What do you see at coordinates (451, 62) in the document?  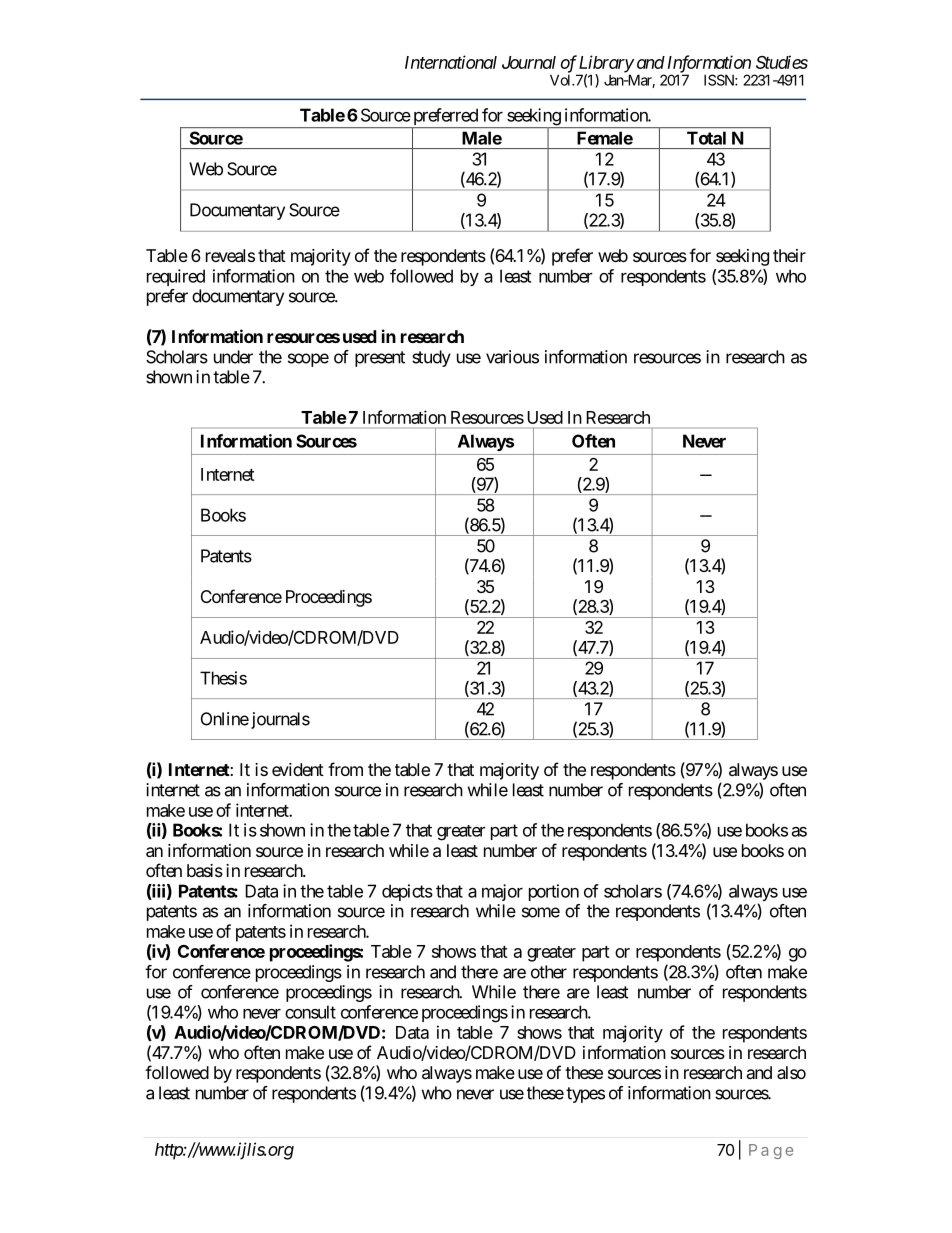 I see `International` at bounding box center [451, 62].
